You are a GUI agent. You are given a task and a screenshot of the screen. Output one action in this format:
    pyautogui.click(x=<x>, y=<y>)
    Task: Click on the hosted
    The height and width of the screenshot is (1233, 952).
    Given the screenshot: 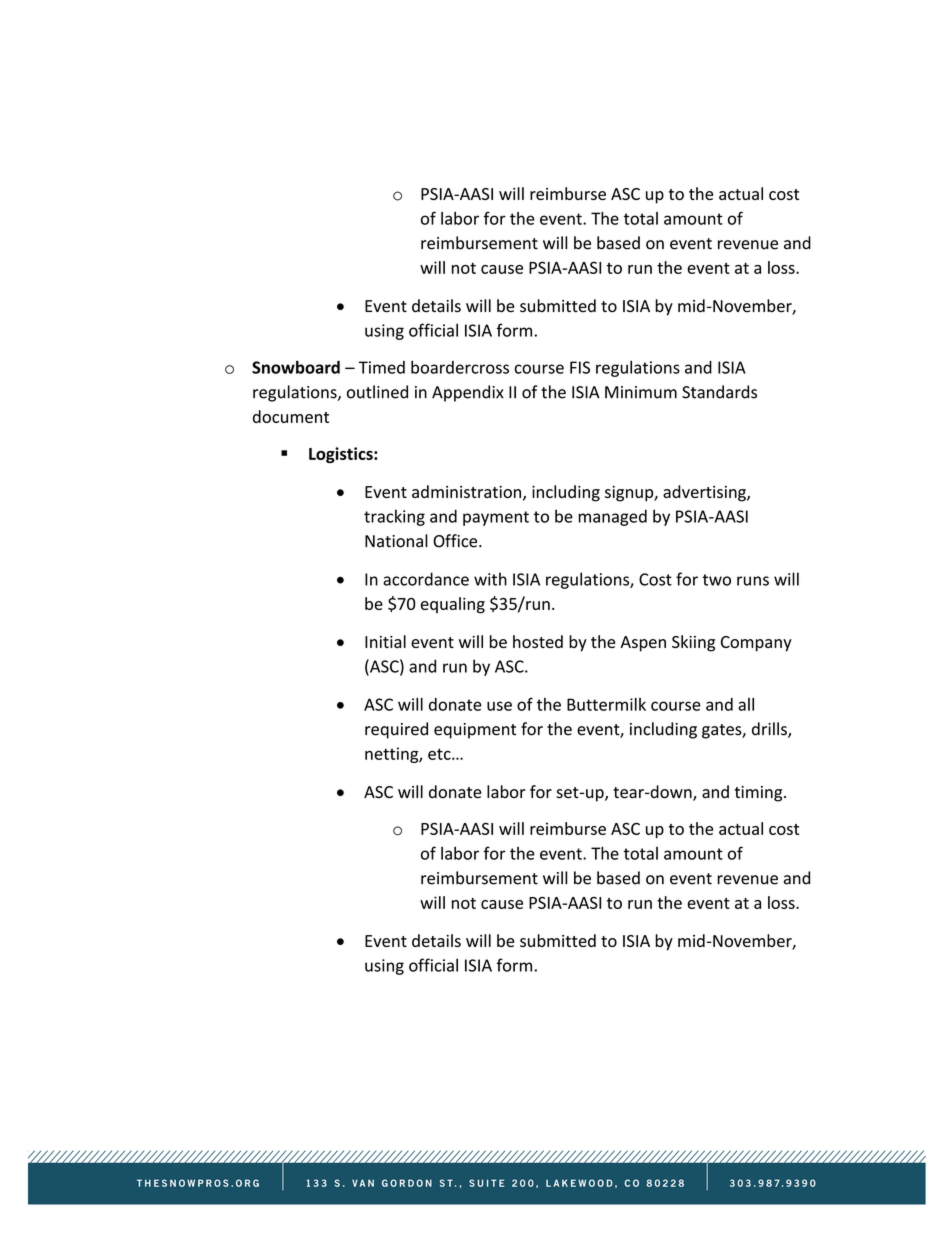 What is the action you would take?
    pyautogui.click(x=538, y=641)
